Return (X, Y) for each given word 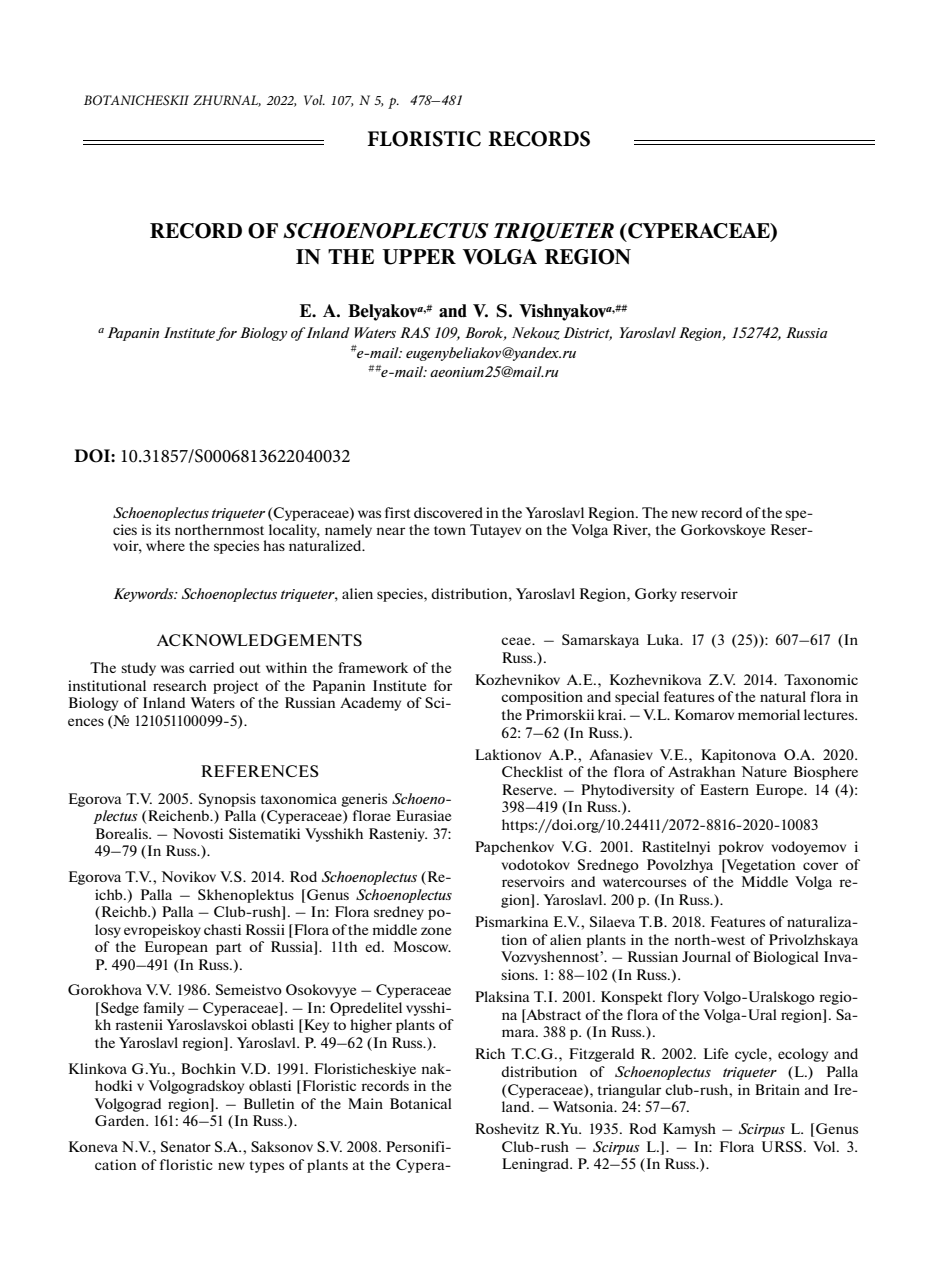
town (450, 530)
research (180, 685)
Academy (370, 704)
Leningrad (536, 1165)
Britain (777, 1089)
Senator (186, 1146)
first (398, 512)
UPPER (419, 257)
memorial (769, 714)
